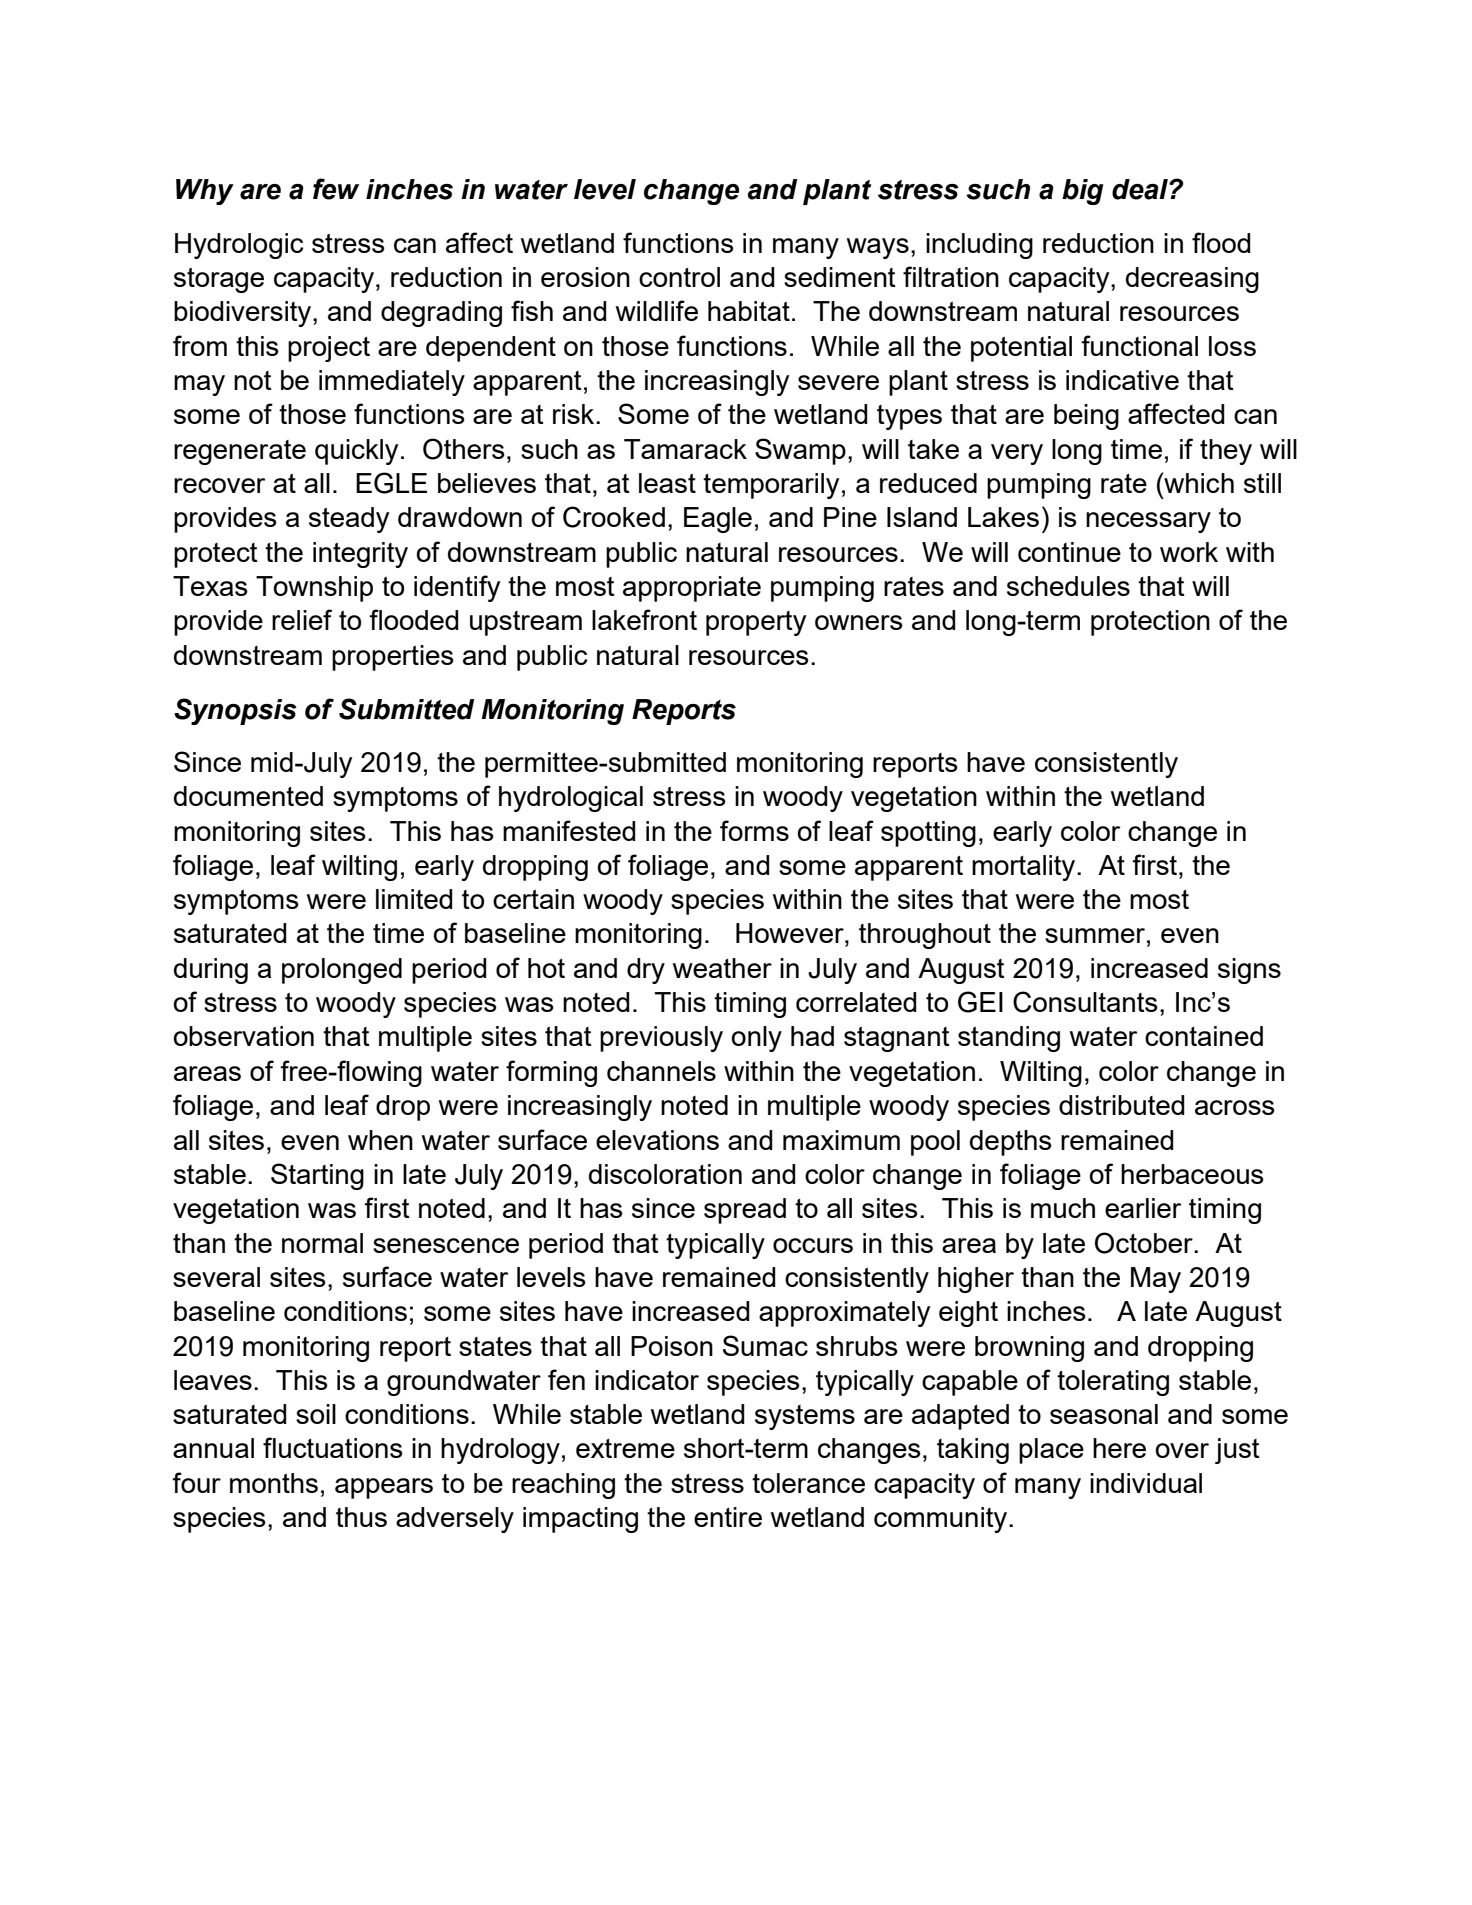  Describe the element at coordinates (356, 452) in the screenshot. I see `quickly` at that location.
